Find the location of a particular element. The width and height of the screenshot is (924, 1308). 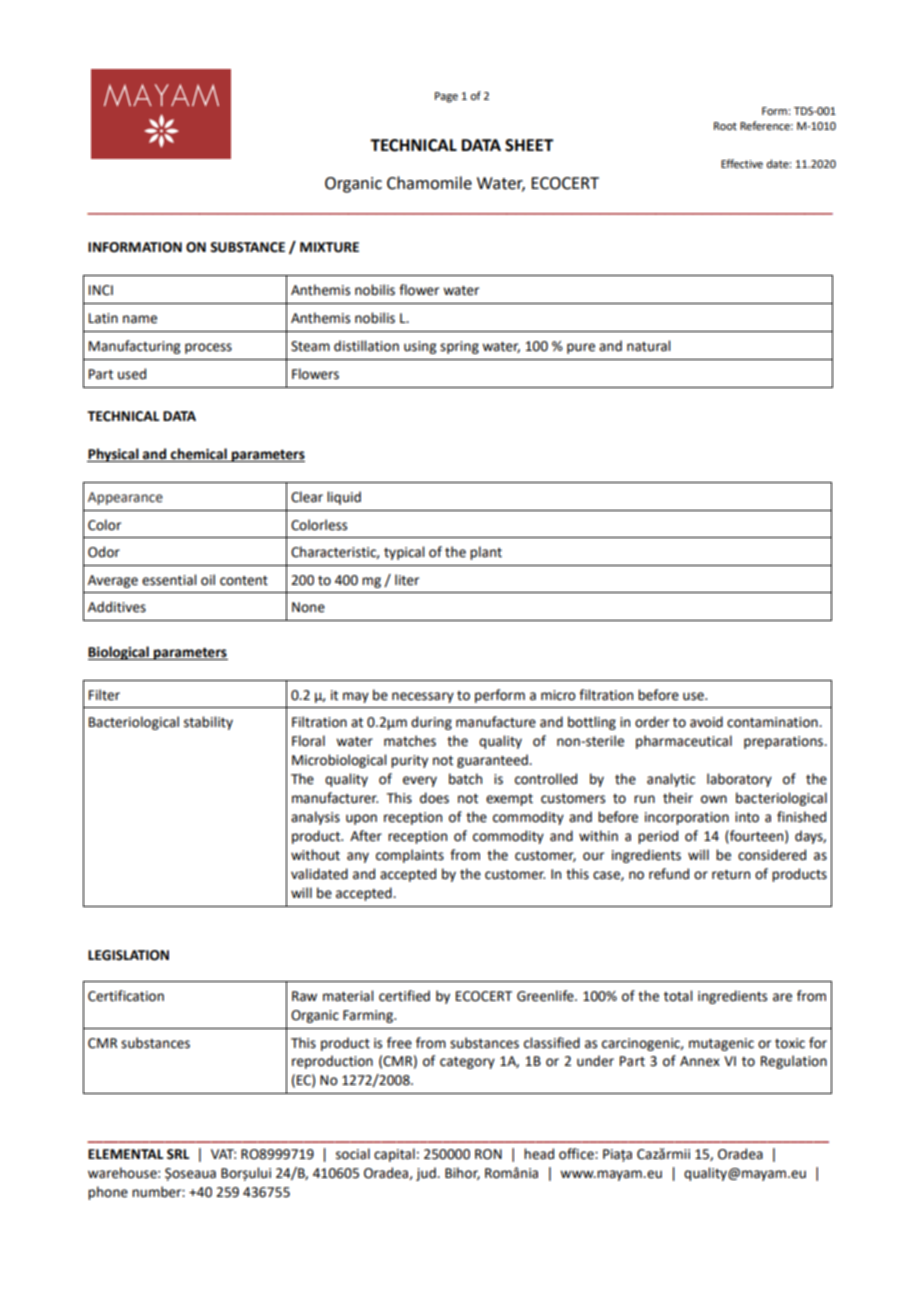

SRL is located at coordinates (178, 1154).
